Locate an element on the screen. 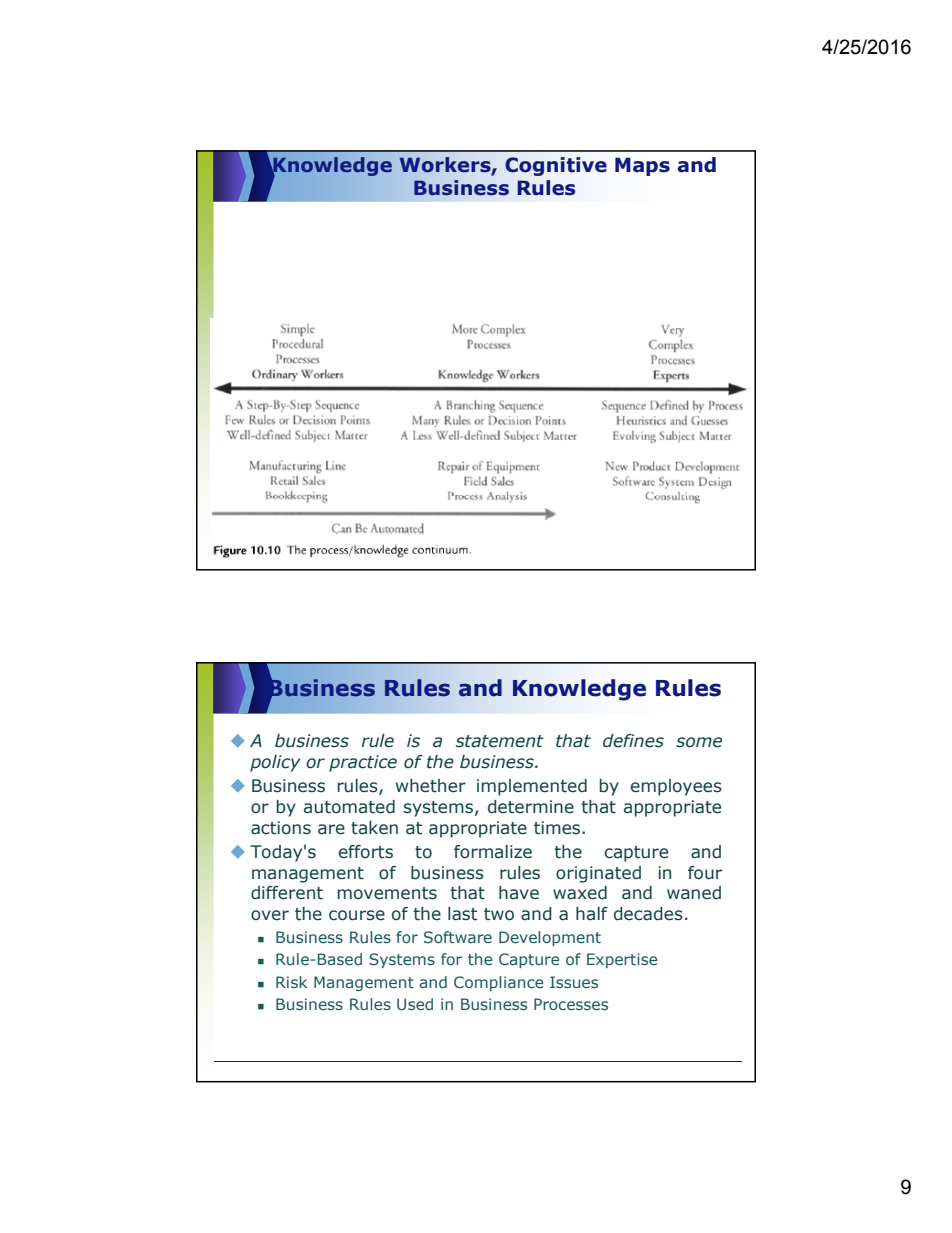 This screenshot has height=1233, width=952. statement is located at coordinates (500, 741).
